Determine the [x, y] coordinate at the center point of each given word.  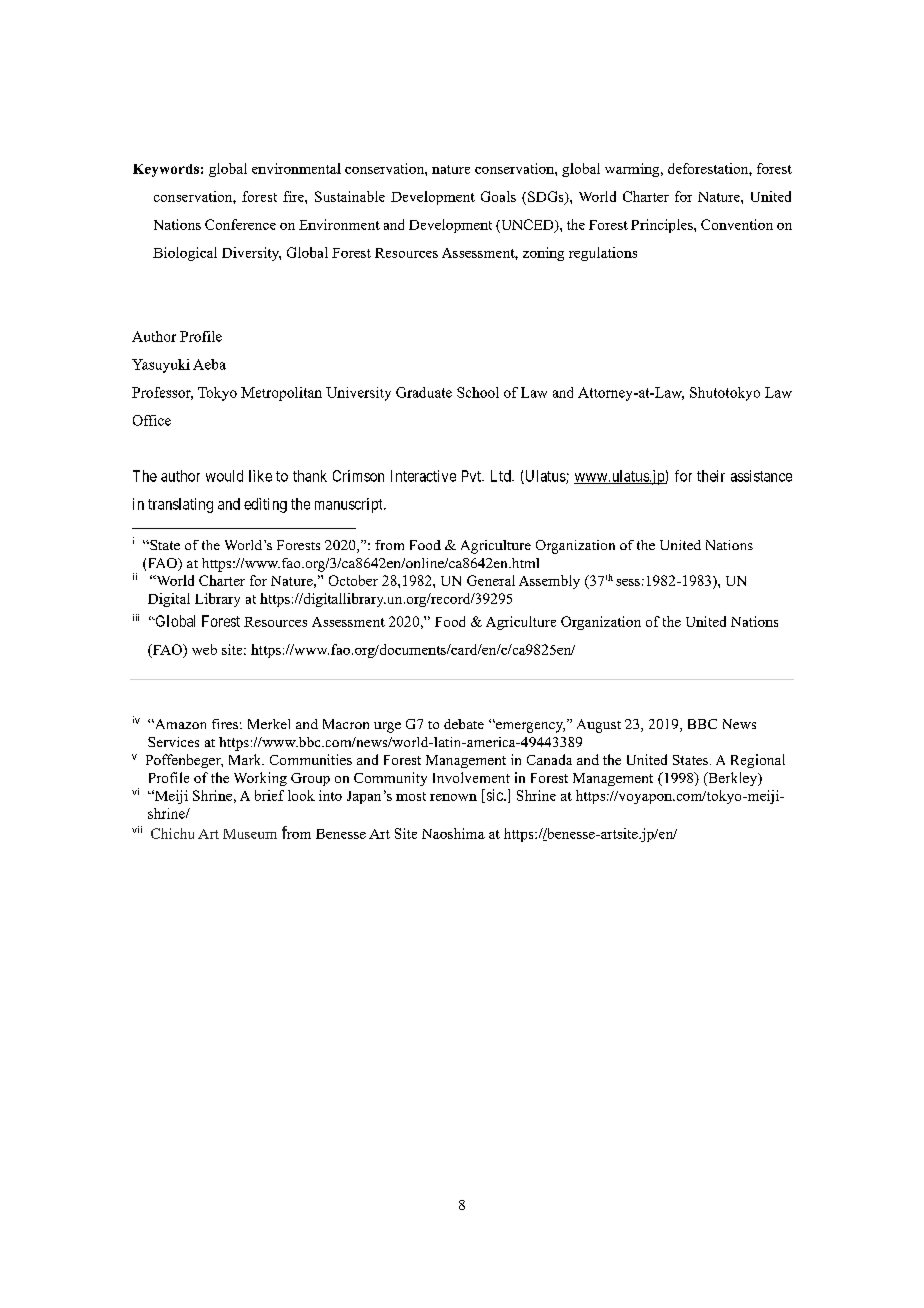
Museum [250, 834]
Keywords [166, 170]
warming [633, 170]
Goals [498, 196]
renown [453, 797]
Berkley [733, 779]
